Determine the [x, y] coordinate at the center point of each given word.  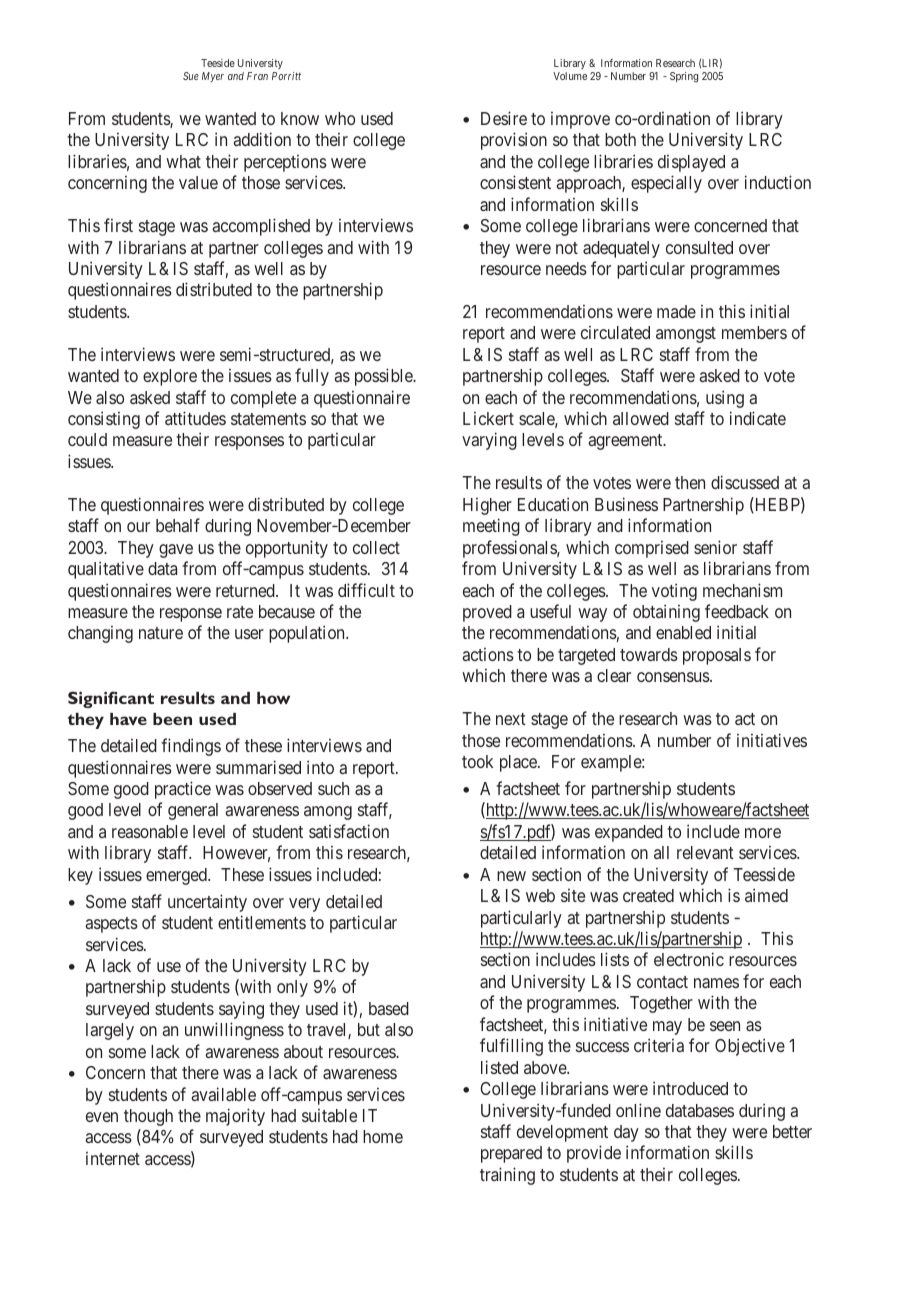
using [725, 399]
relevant [705, 852]
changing [100, 634]
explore [170, 377]
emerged [177, 876]
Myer [213, 77]
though [148, 1117]
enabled [683, 632]
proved [487, 613]
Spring [684, 77]
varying [489, 441]
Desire [504, 118]
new [511, 876]
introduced [690, 1088]
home [383, 1136]
